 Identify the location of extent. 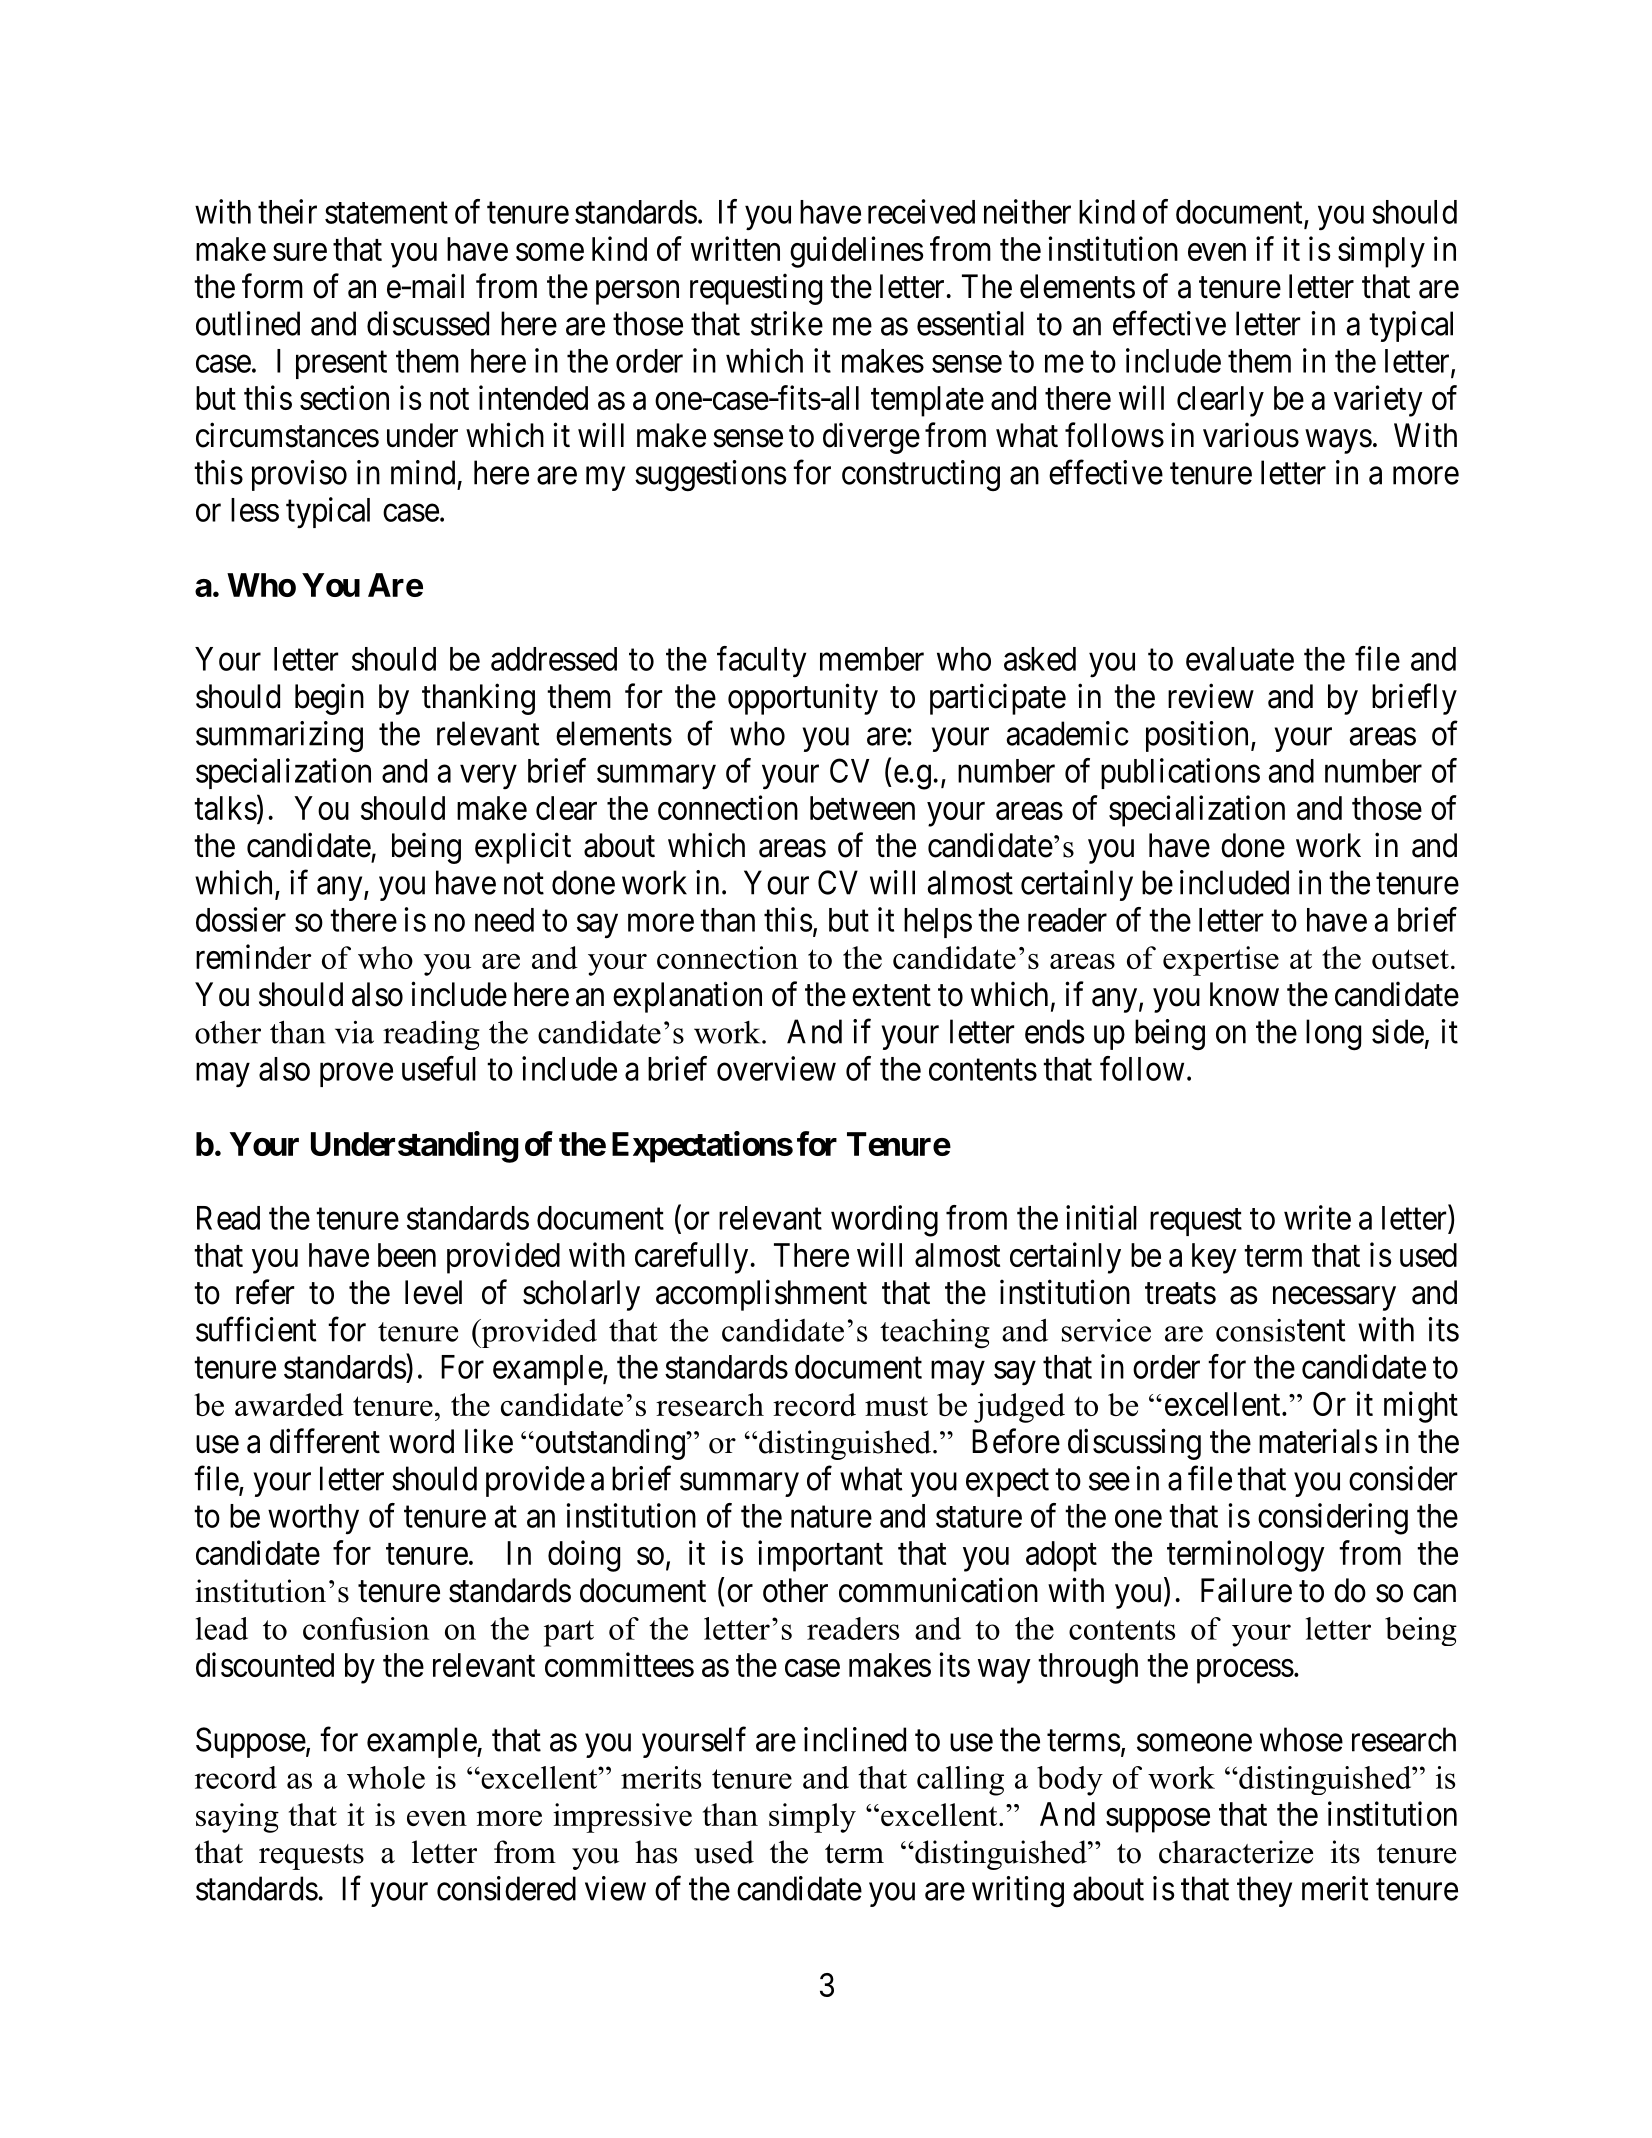
(891, 996).
